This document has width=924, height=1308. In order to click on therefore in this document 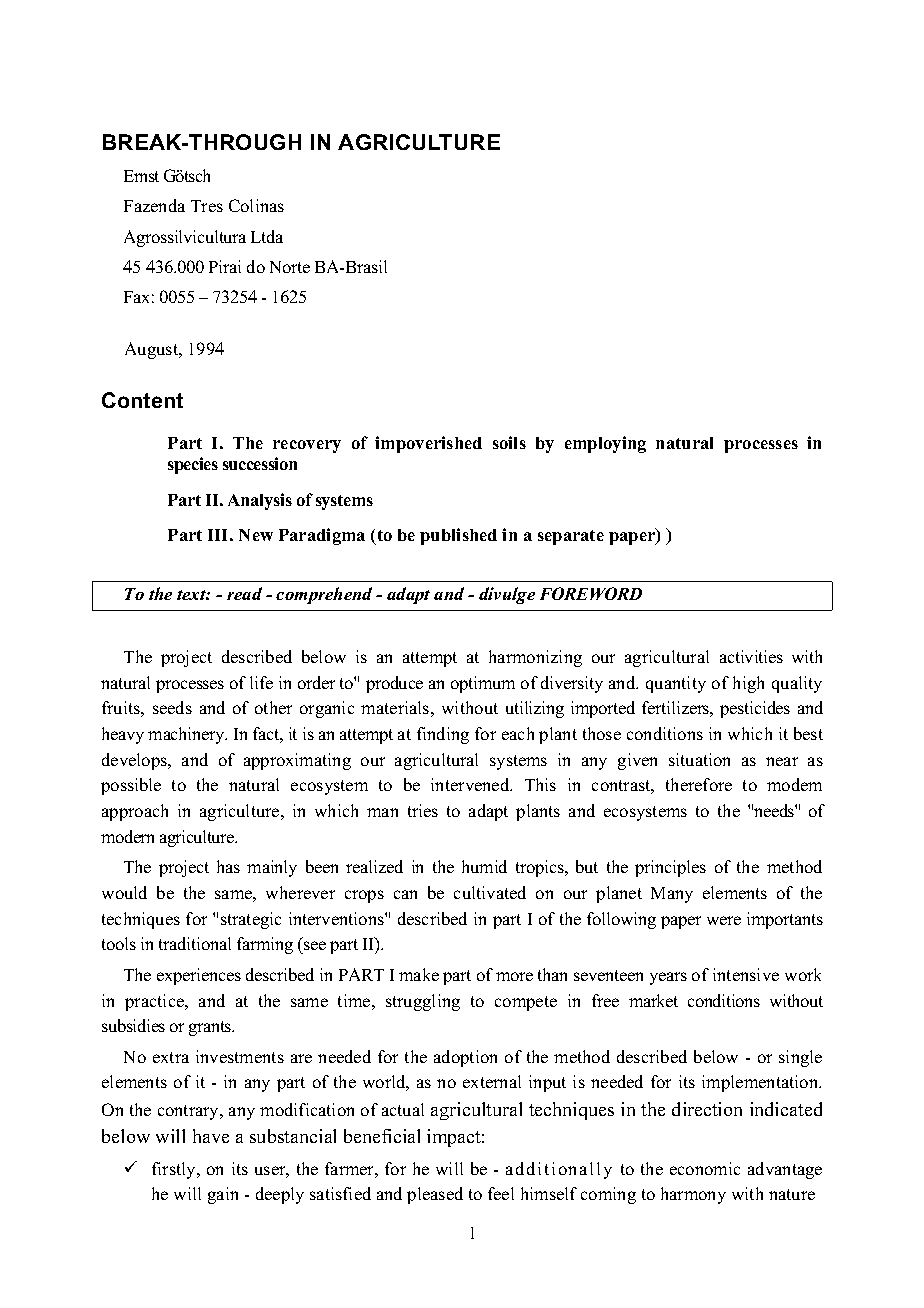, I will do `click(699, 784)`.
